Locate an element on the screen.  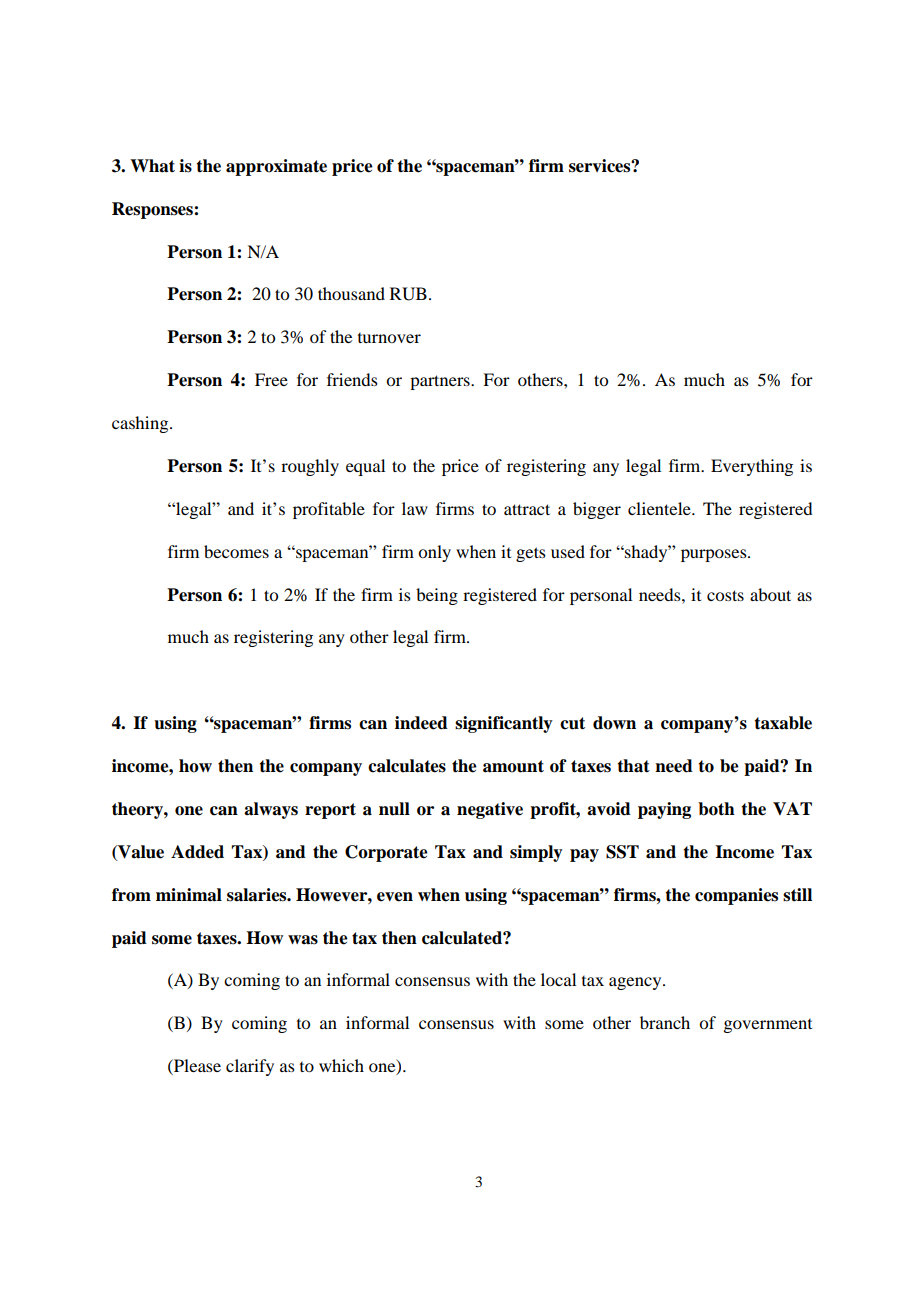
government is located at coordinates (767, 1026).
